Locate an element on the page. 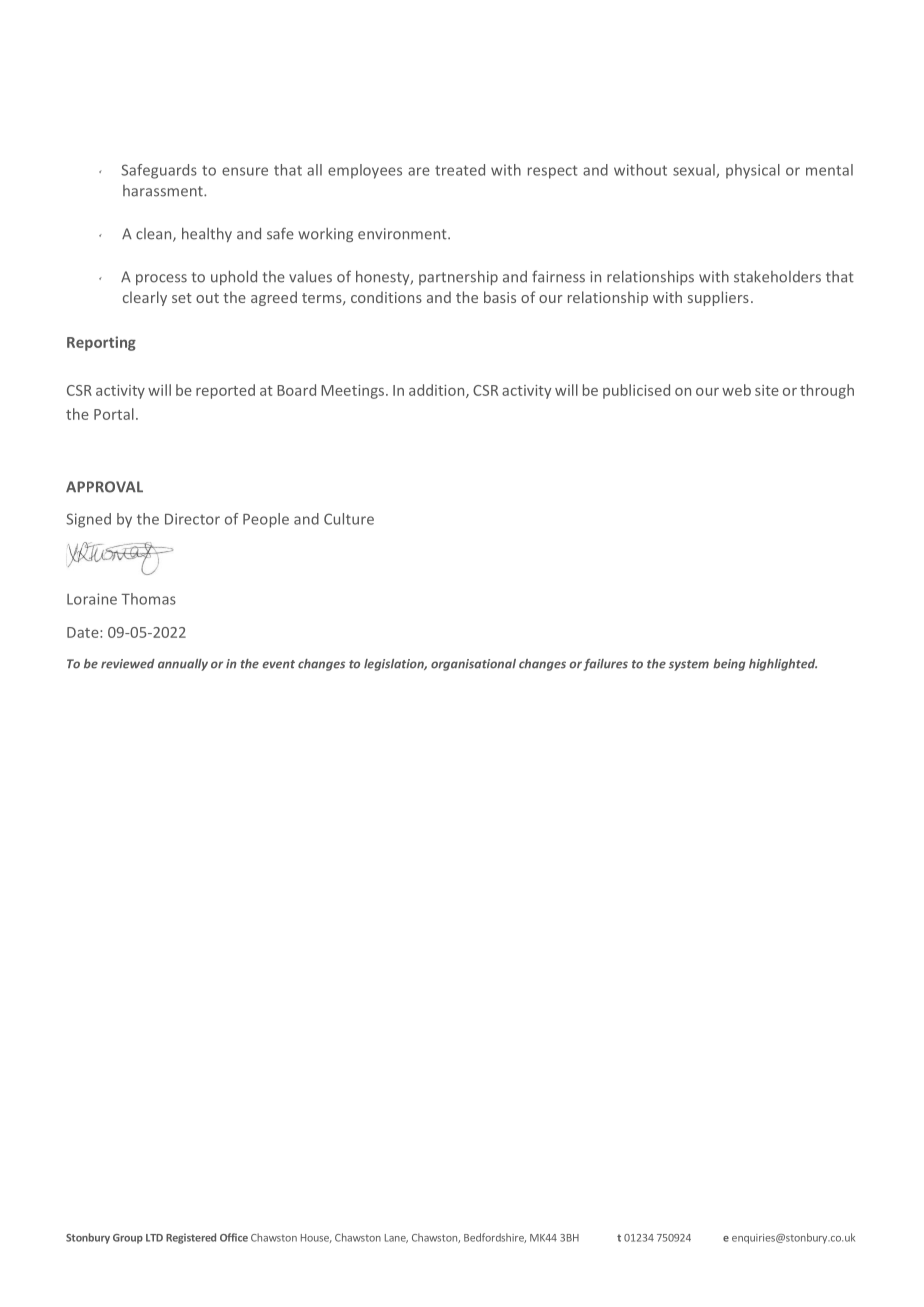 Image resolution: width=924 pixels, height=1307 pixels. treated is located at coordinates (460, 170).
